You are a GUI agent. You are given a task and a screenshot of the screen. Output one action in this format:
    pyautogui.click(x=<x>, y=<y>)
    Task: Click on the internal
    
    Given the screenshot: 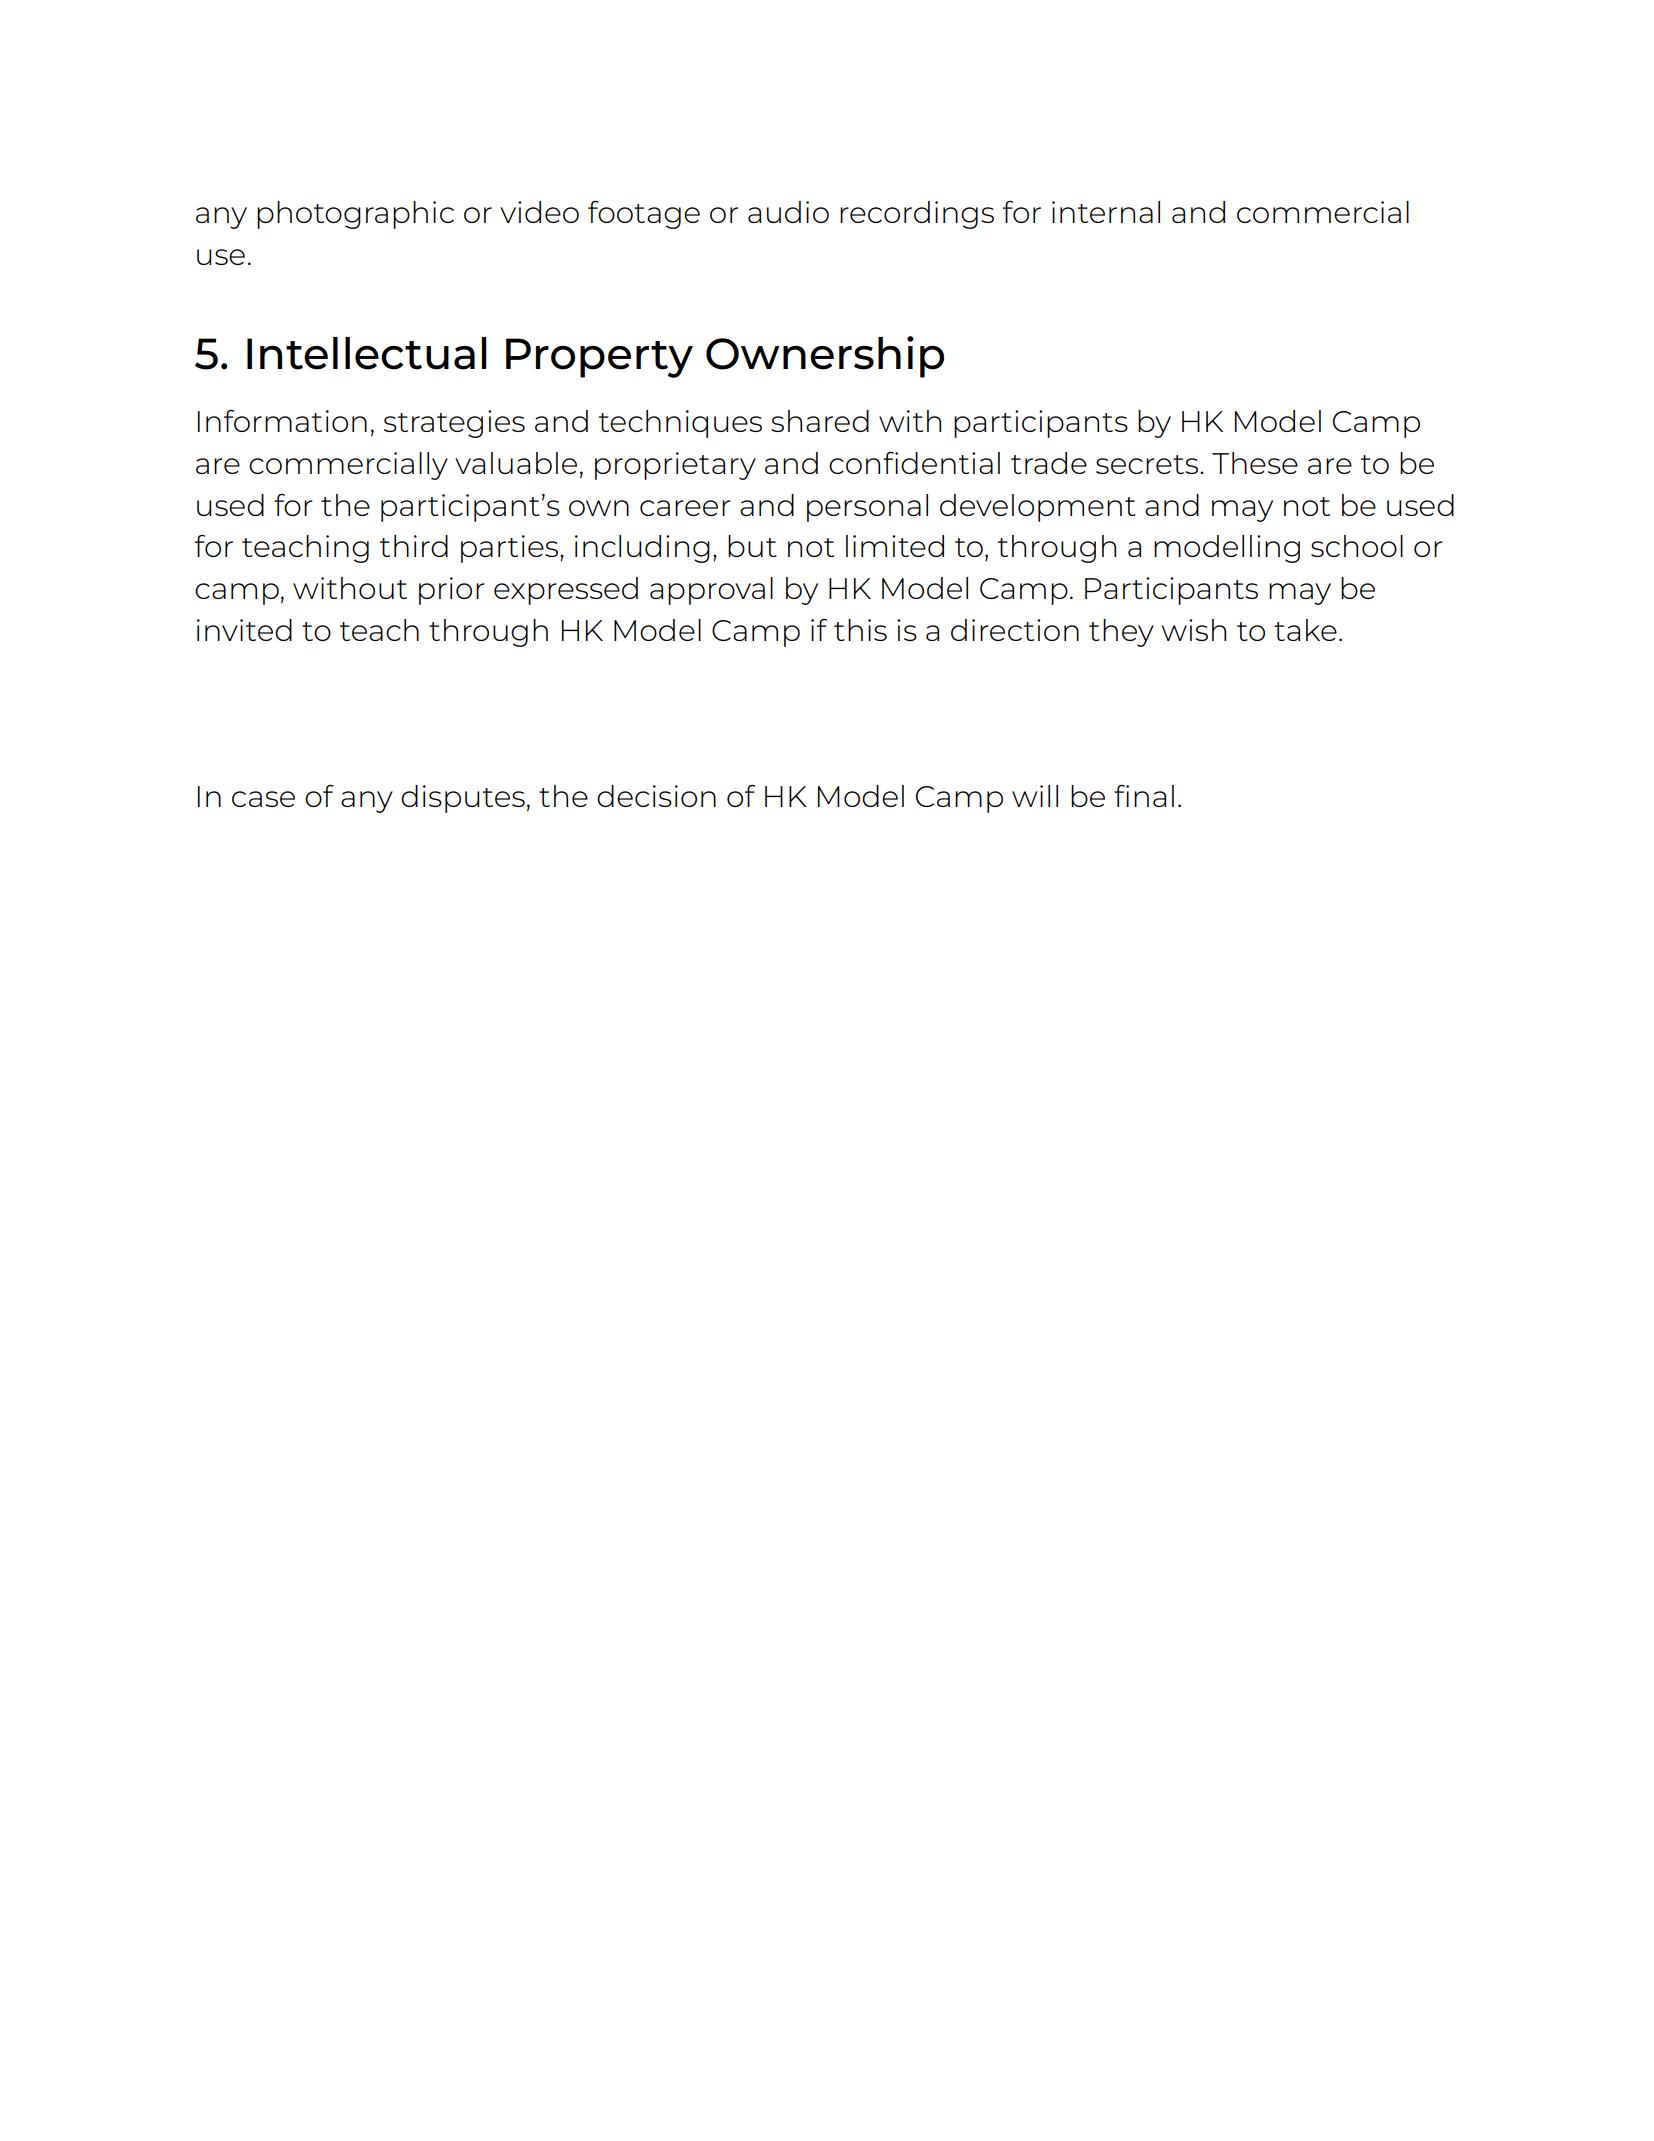 What is the action you would take?
    pyautogui.click(x=1106, y=212)
